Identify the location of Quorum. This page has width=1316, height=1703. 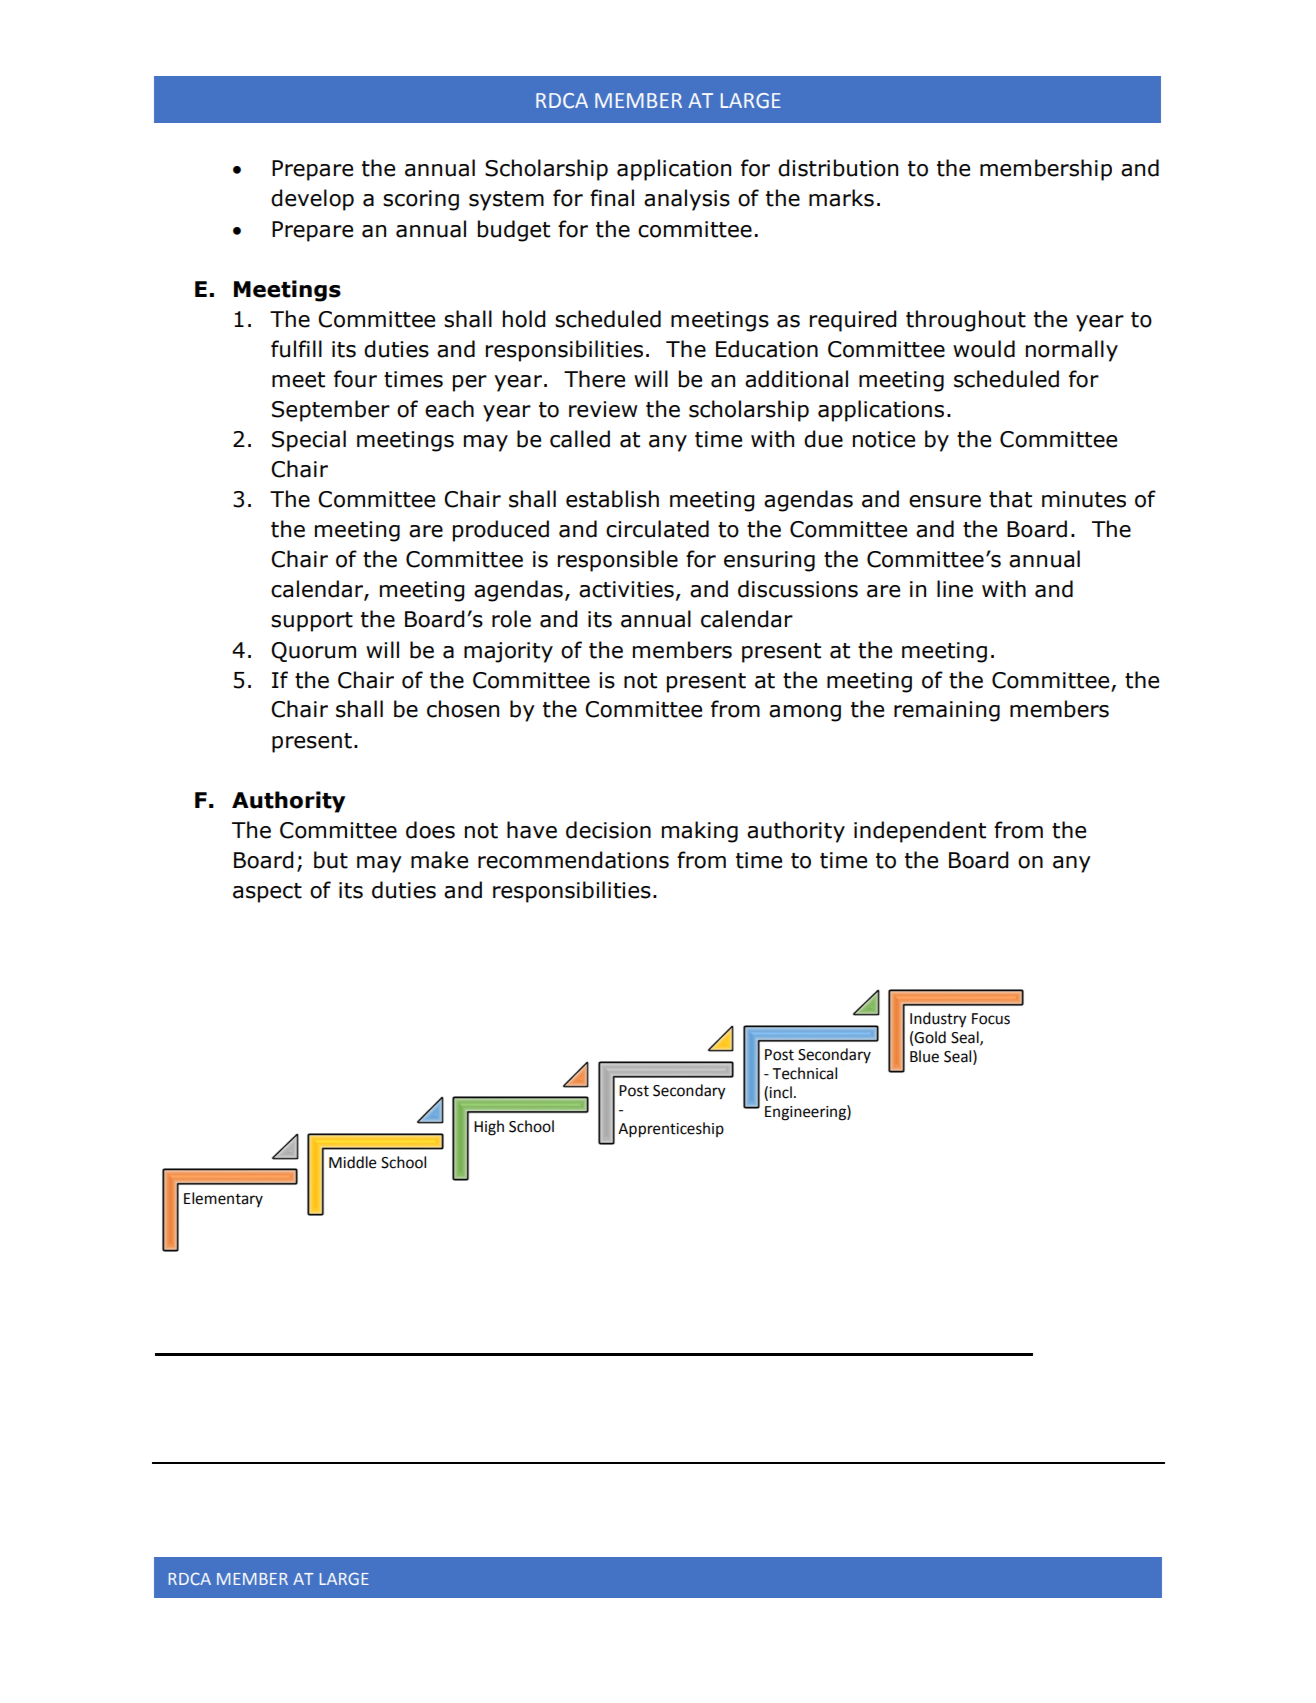
(313, 652).
